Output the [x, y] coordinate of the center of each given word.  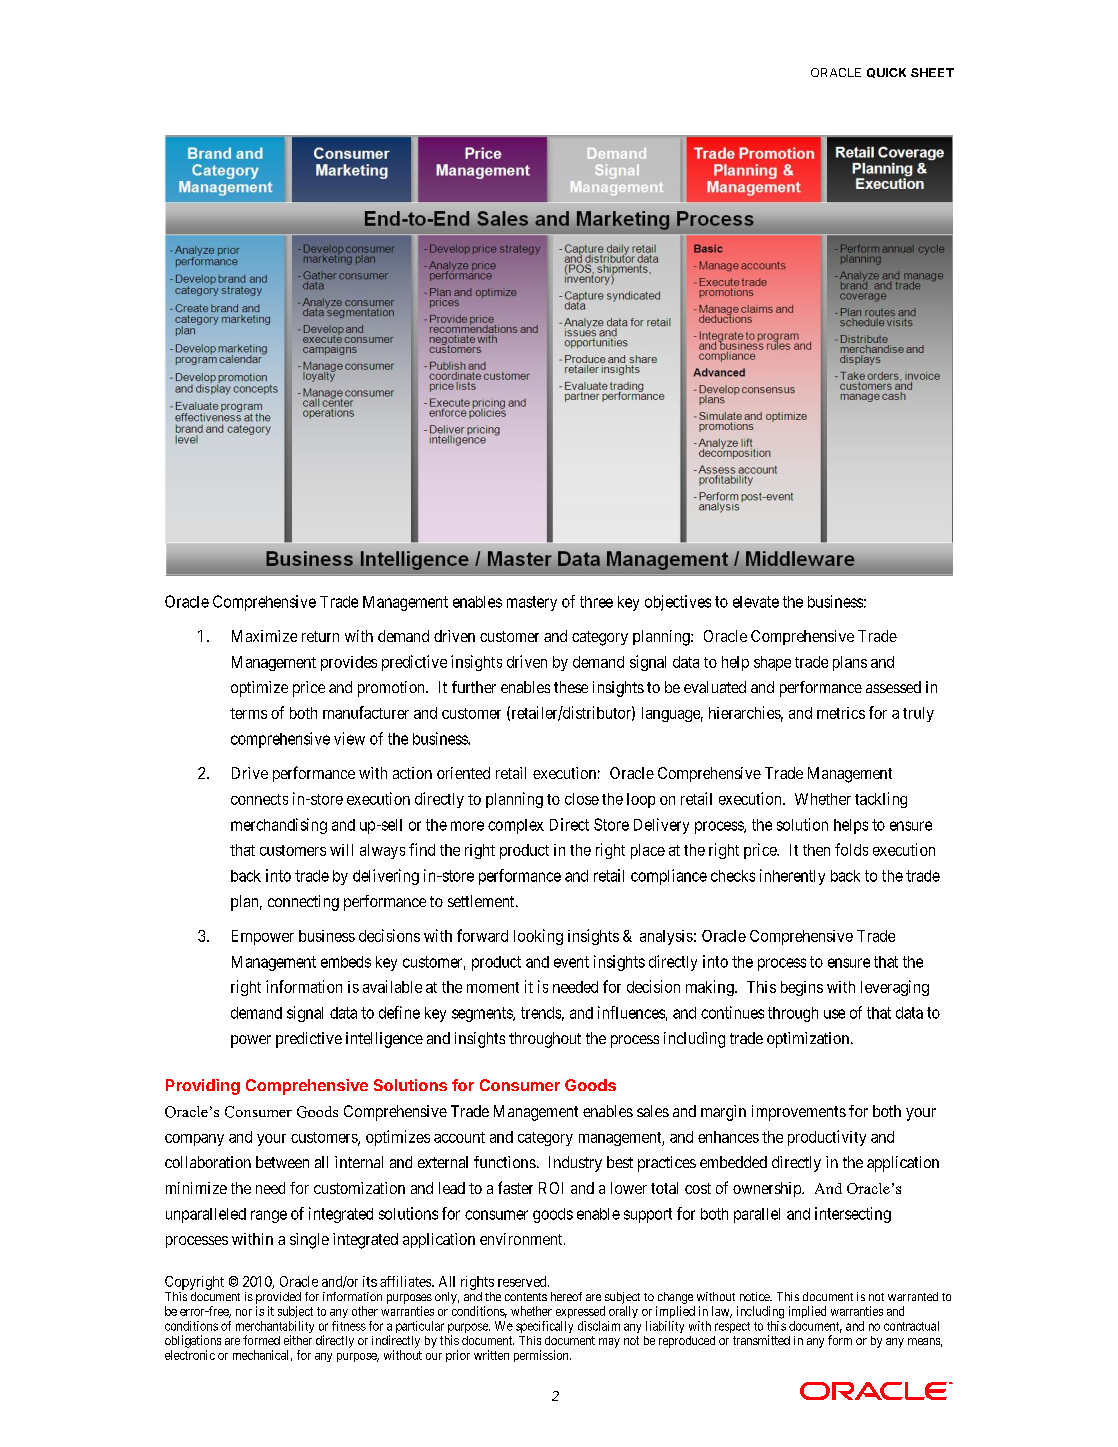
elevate [756, 602]
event [571, 962]
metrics [841, 713]
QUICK [886, 73]
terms [248, 713]
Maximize [264, 636]
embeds [346, 962]
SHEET [932, 72]
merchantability [275, 1328]
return [320, 636]
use [834, 1014]
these [571, 687]
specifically [544, 1327]
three [596, 602]
